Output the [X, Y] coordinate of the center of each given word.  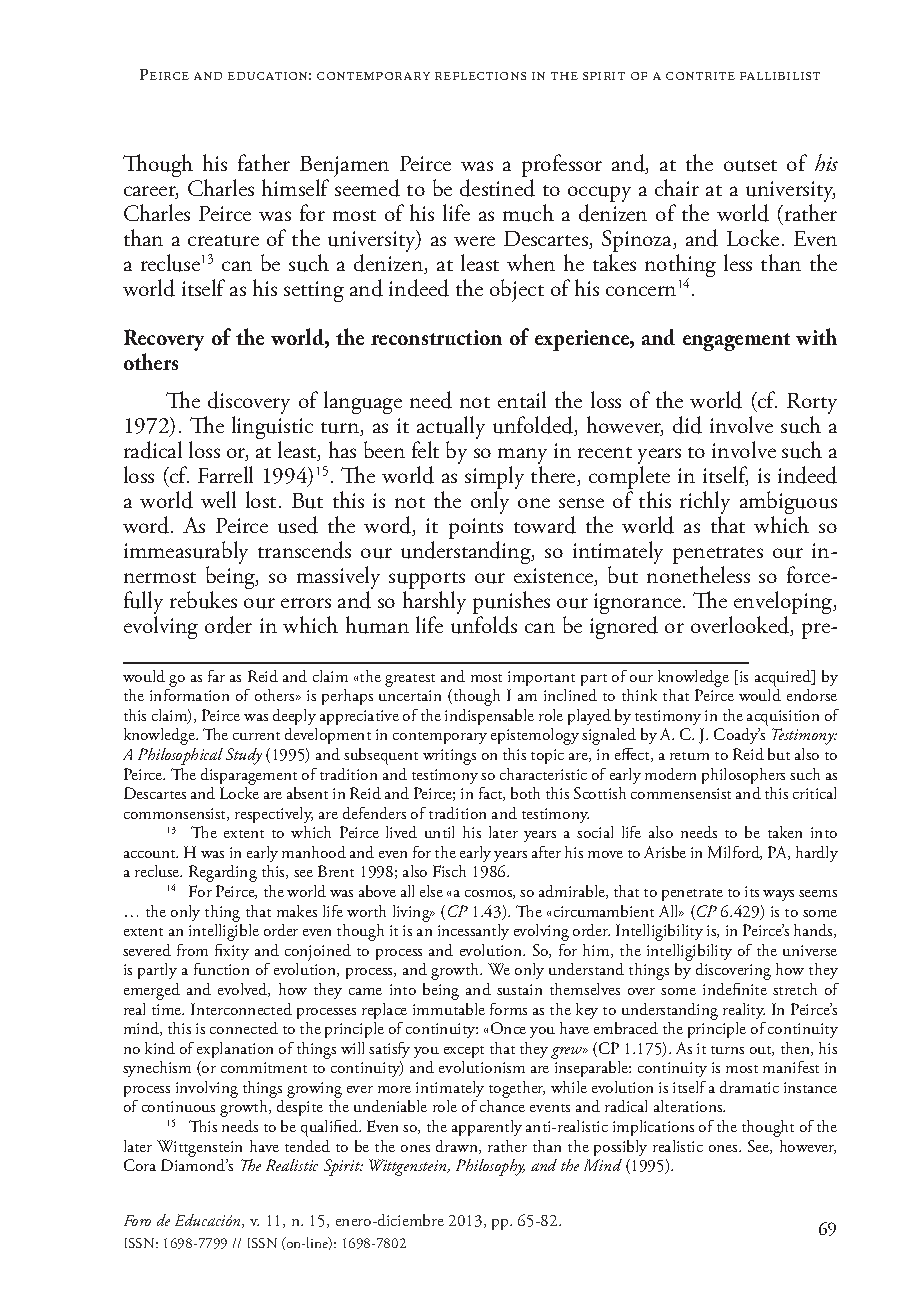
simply [494, 479]
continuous [178, 1106]
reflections [480, 76]
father [264, 162]
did [687, 425]
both [525, 793]
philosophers [743, 776]
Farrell [225, 474]
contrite [700, 76]
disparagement [249, 776]
